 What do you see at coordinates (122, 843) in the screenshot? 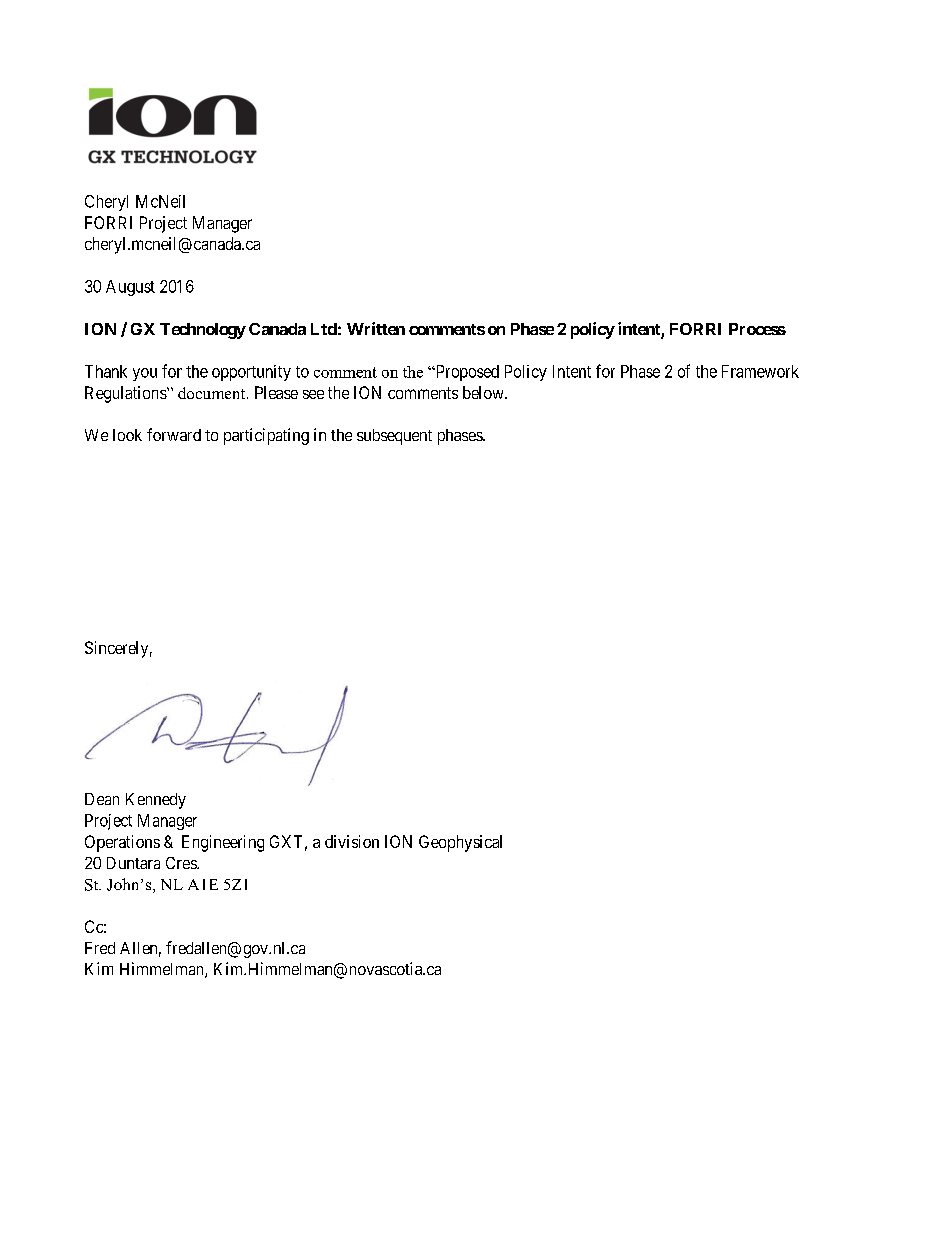
I see `Operations` at bounding box center [122, 843].
